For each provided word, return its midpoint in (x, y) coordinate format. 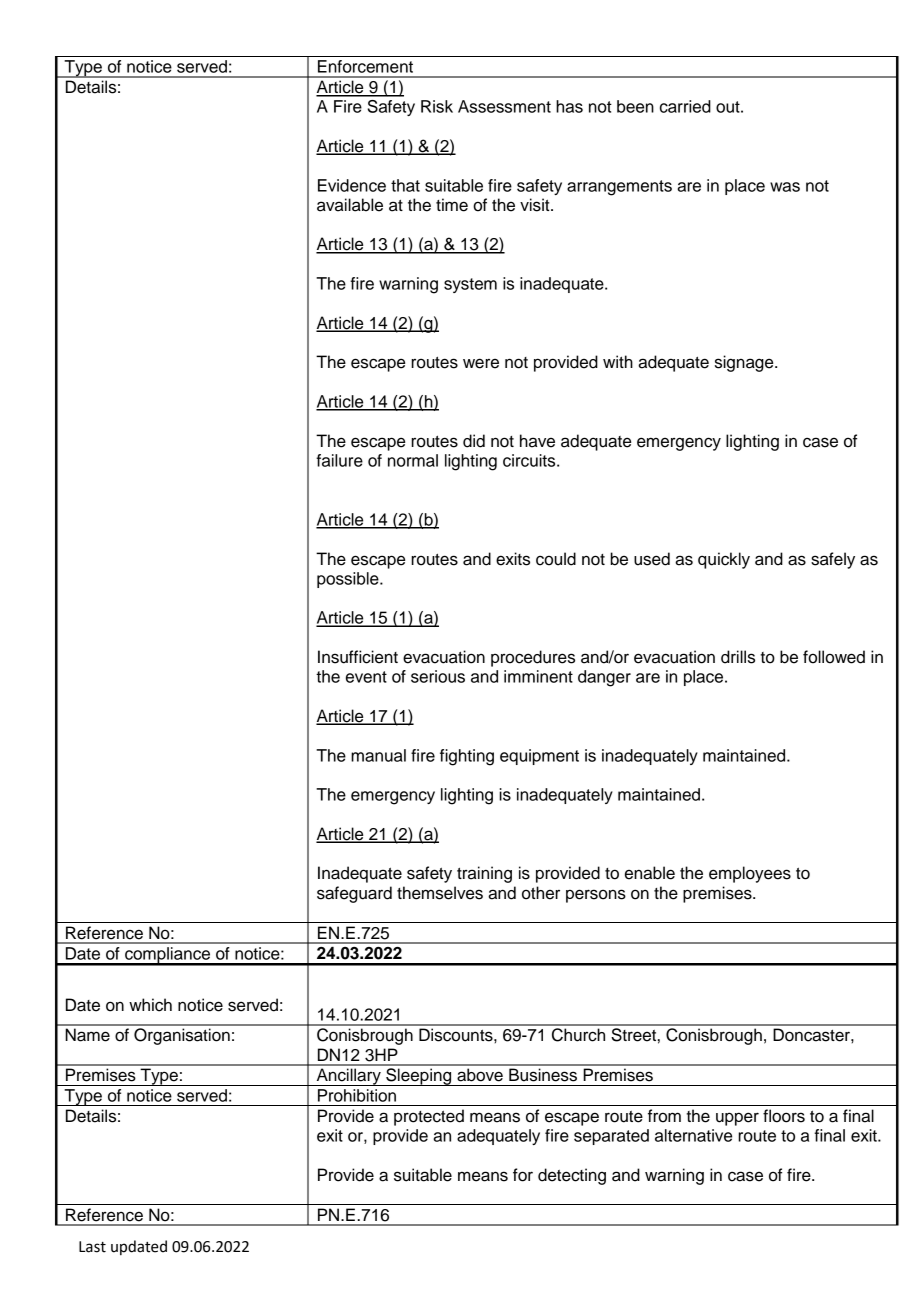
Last (92, 1247)
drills (738, 657)
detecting (572, 1176)
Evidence (352, 185)
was (785, 187)
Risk (437, 106)
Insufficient (358, 657)
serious (438, 676)
